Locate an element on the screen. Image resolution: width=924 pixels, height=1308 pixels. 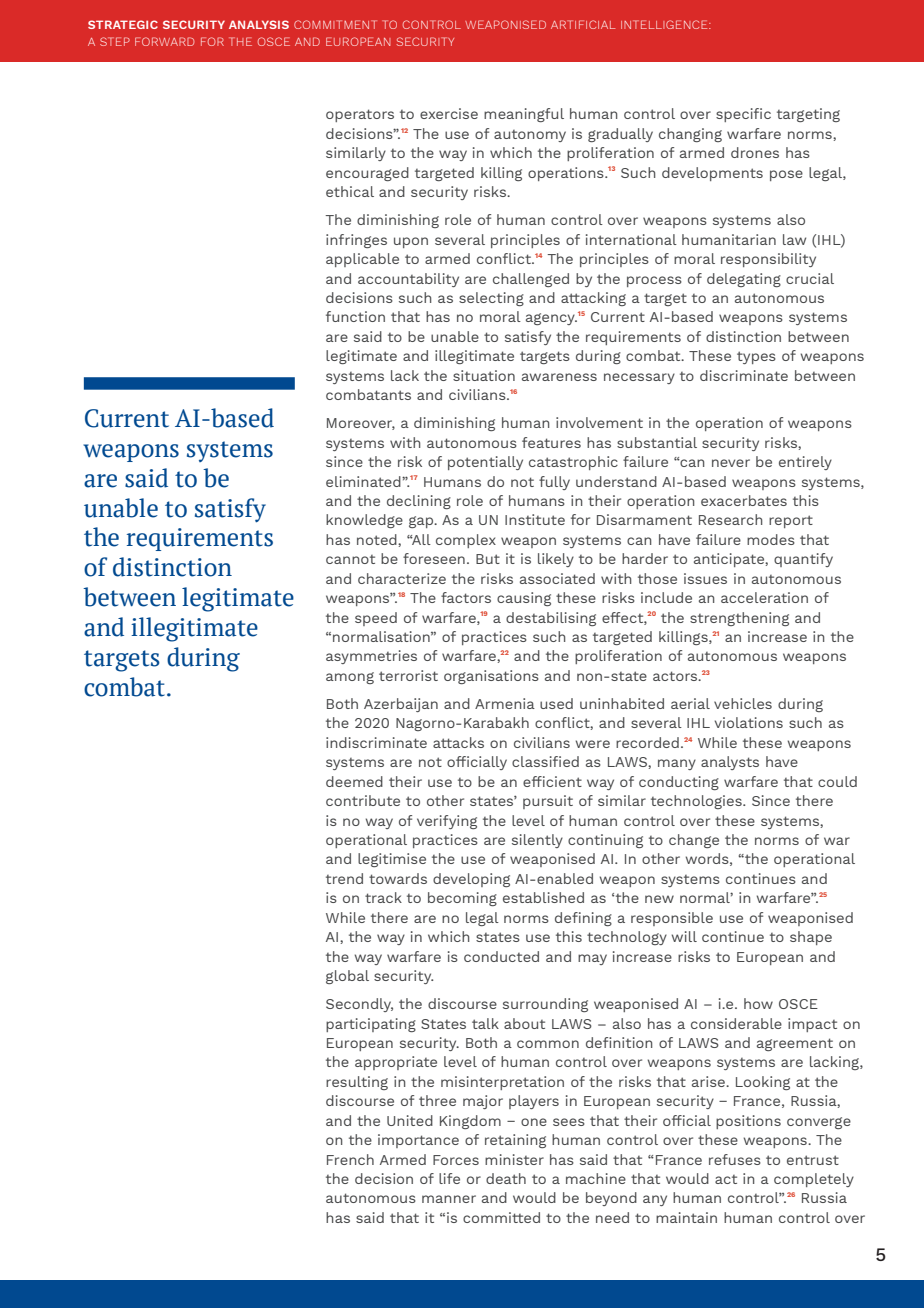
FORWARD is located at coordinates (165, 41).
